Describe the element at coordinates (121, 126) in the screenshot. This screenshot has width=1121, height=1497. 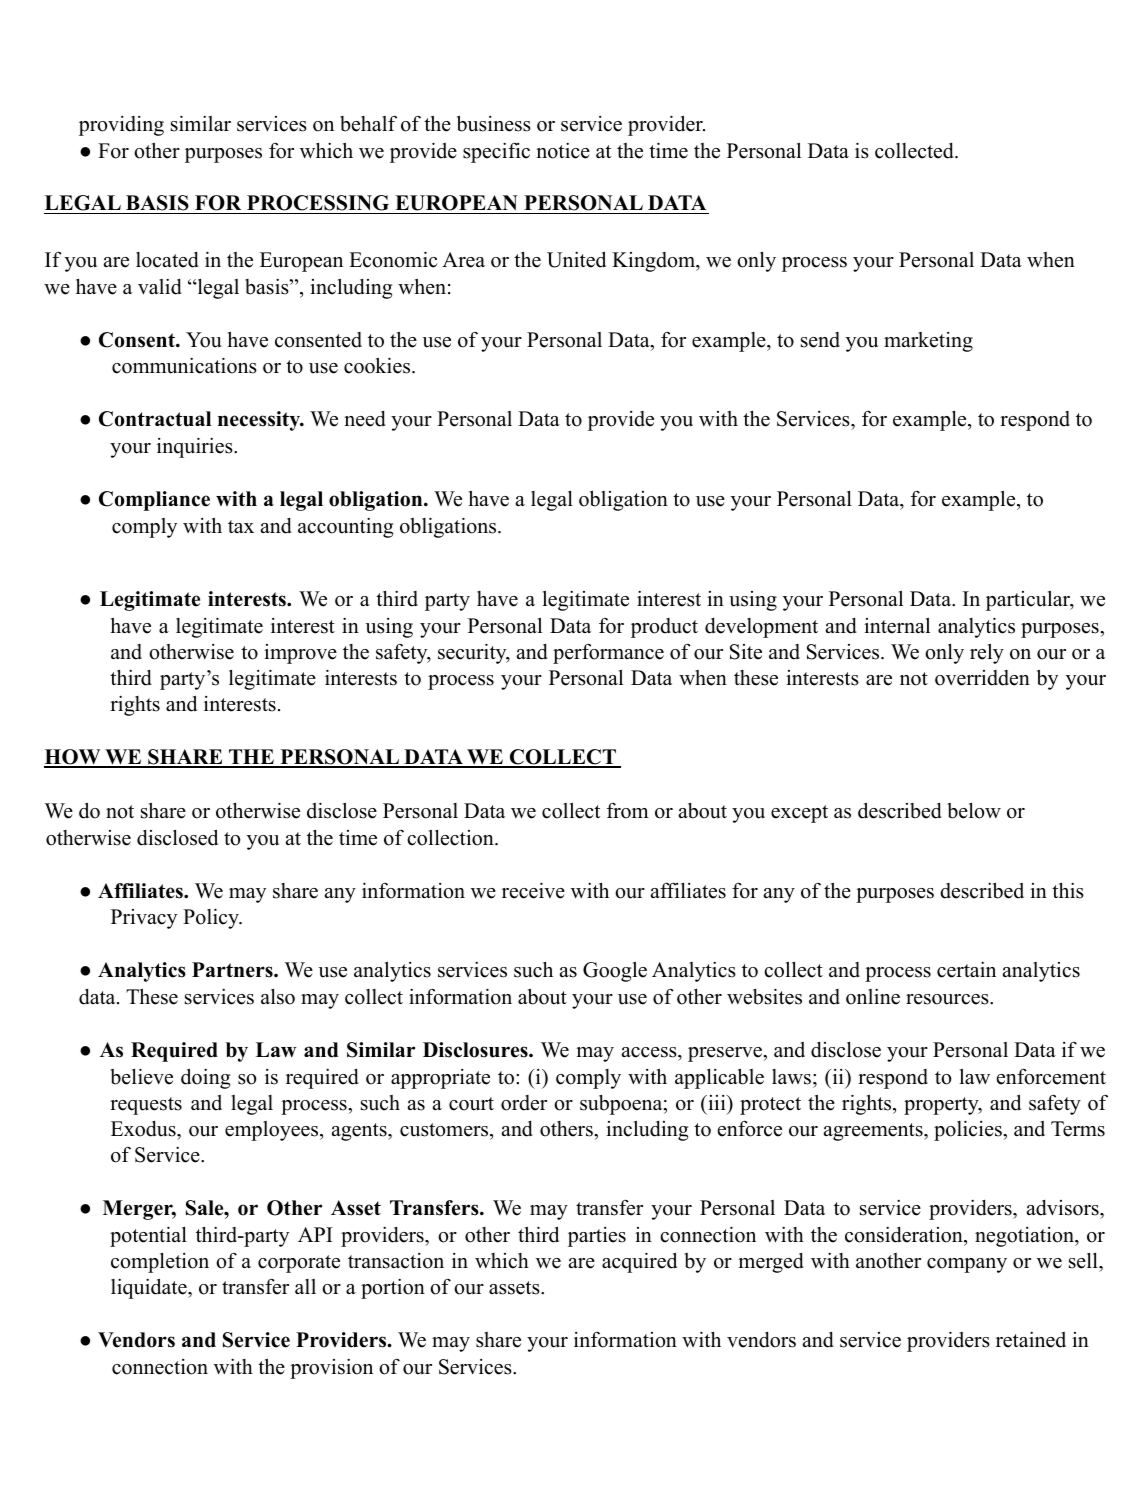
I see `providing` at that location.
